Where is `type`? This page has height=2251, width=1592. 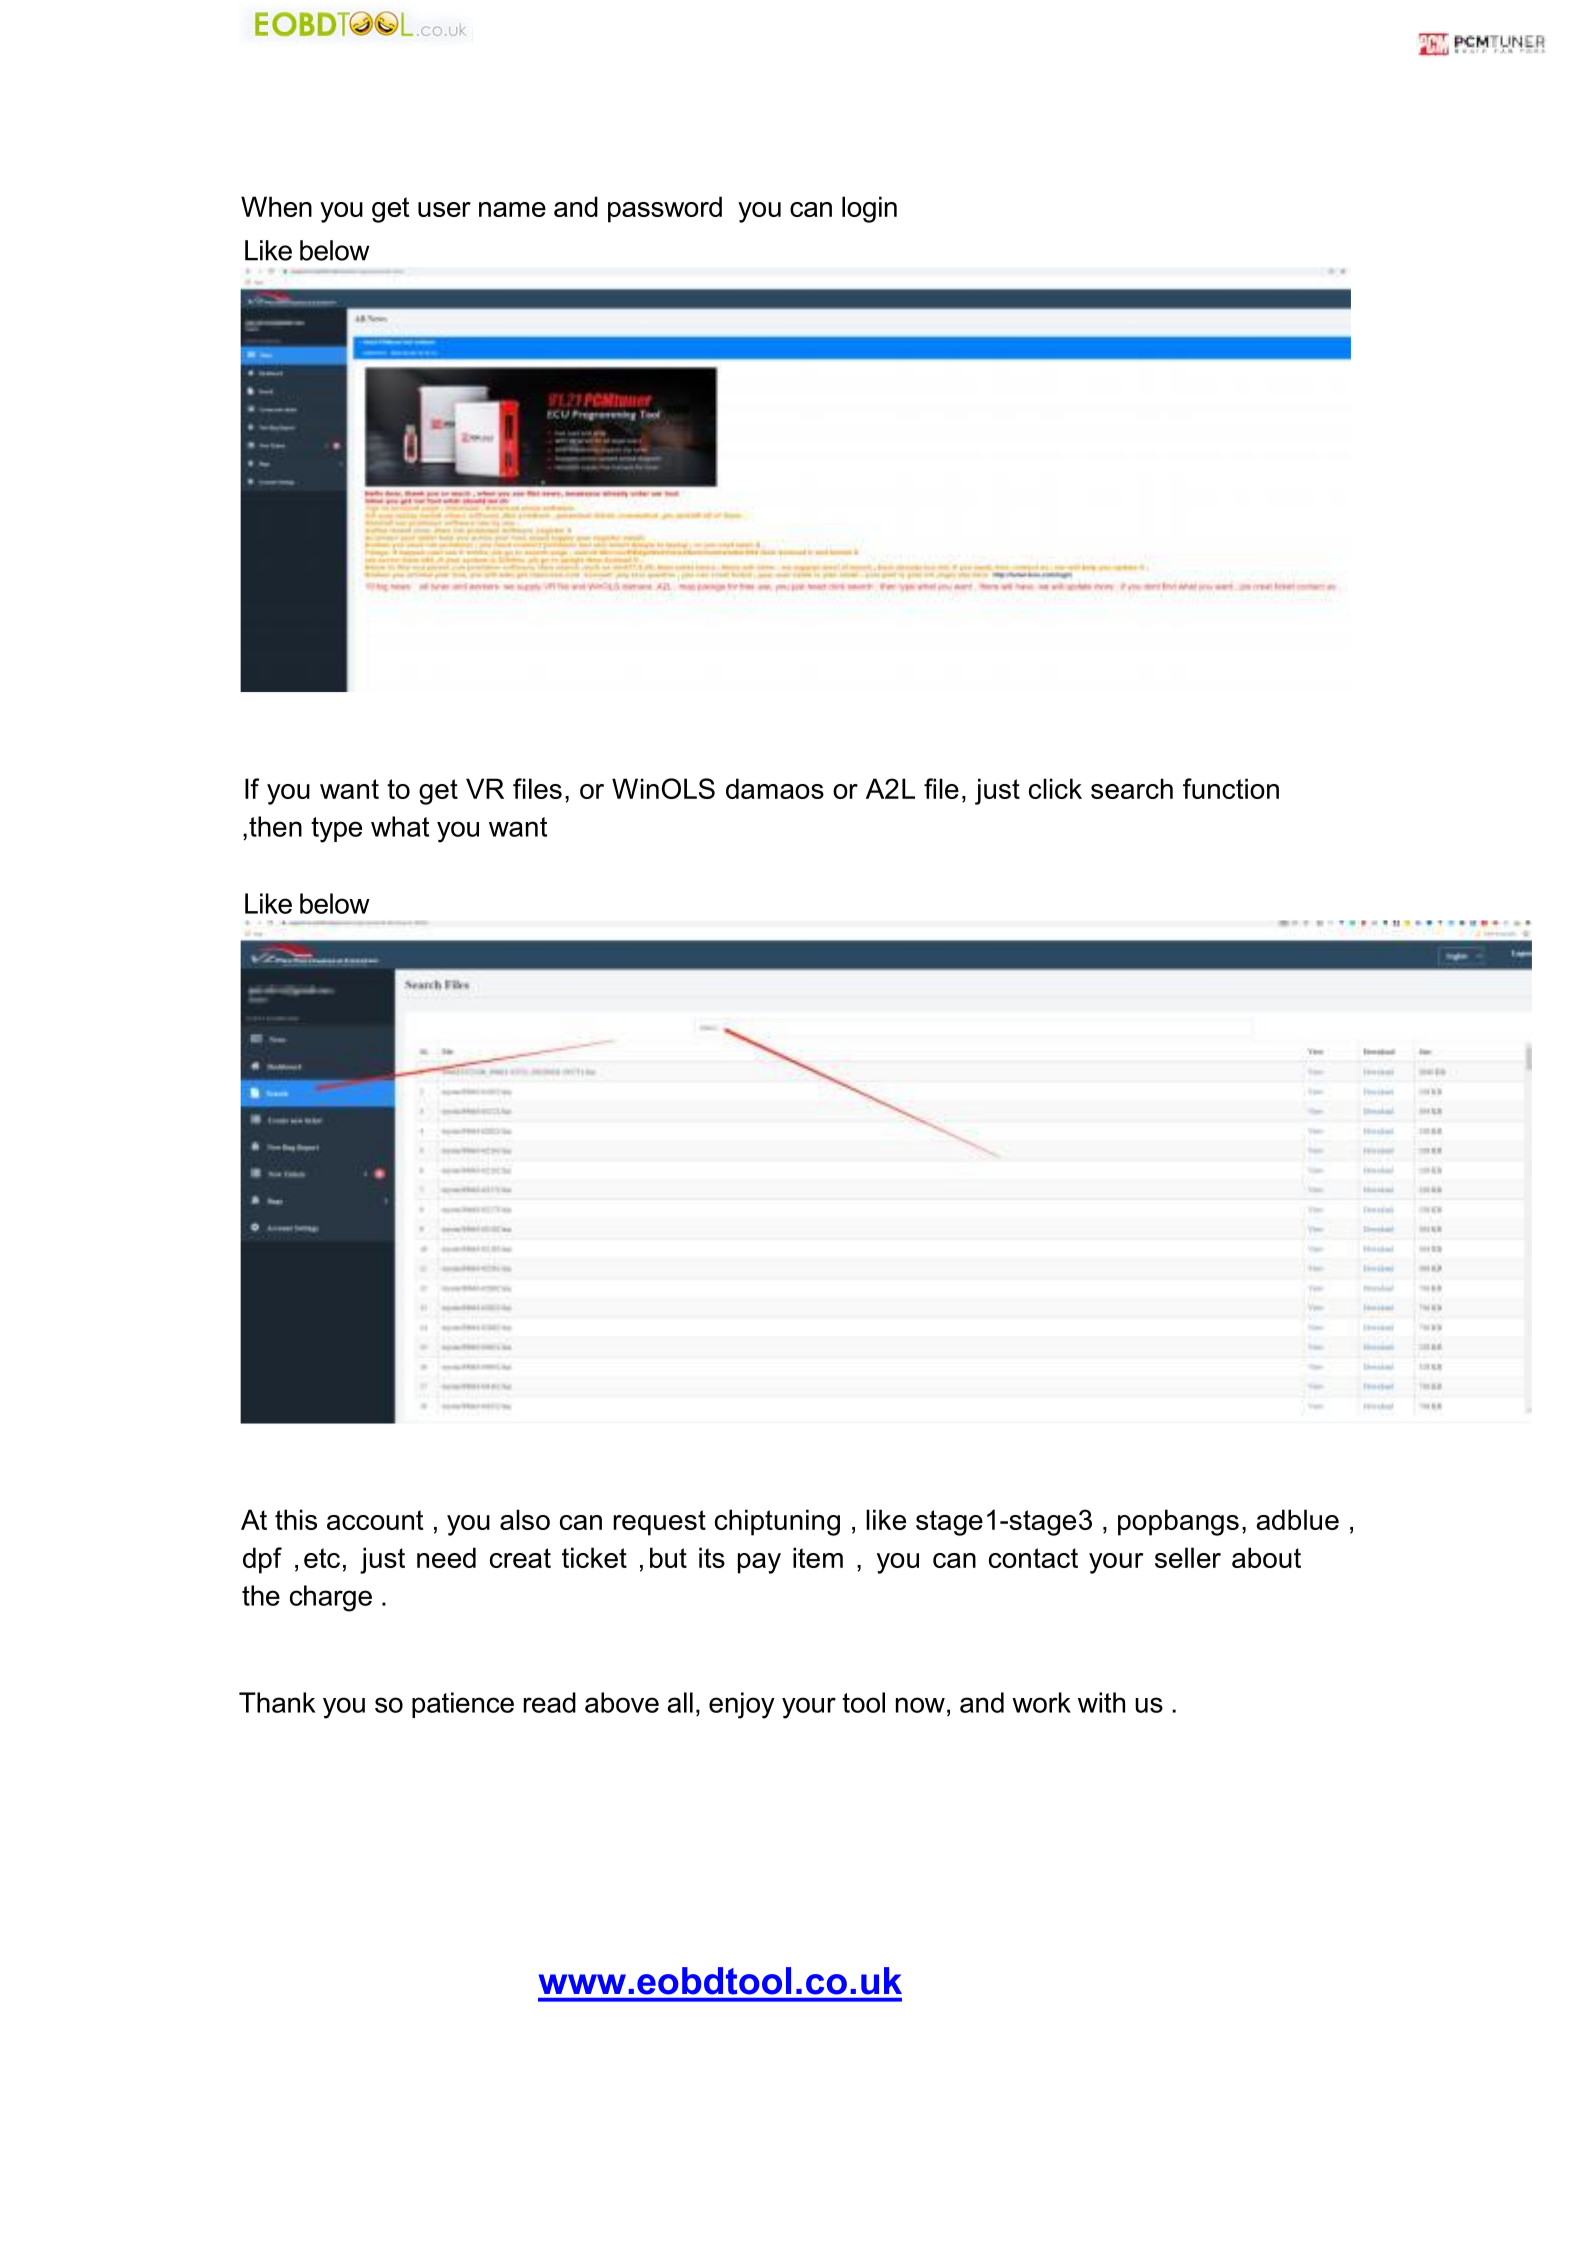
type is located at coordinates (336, 830).
